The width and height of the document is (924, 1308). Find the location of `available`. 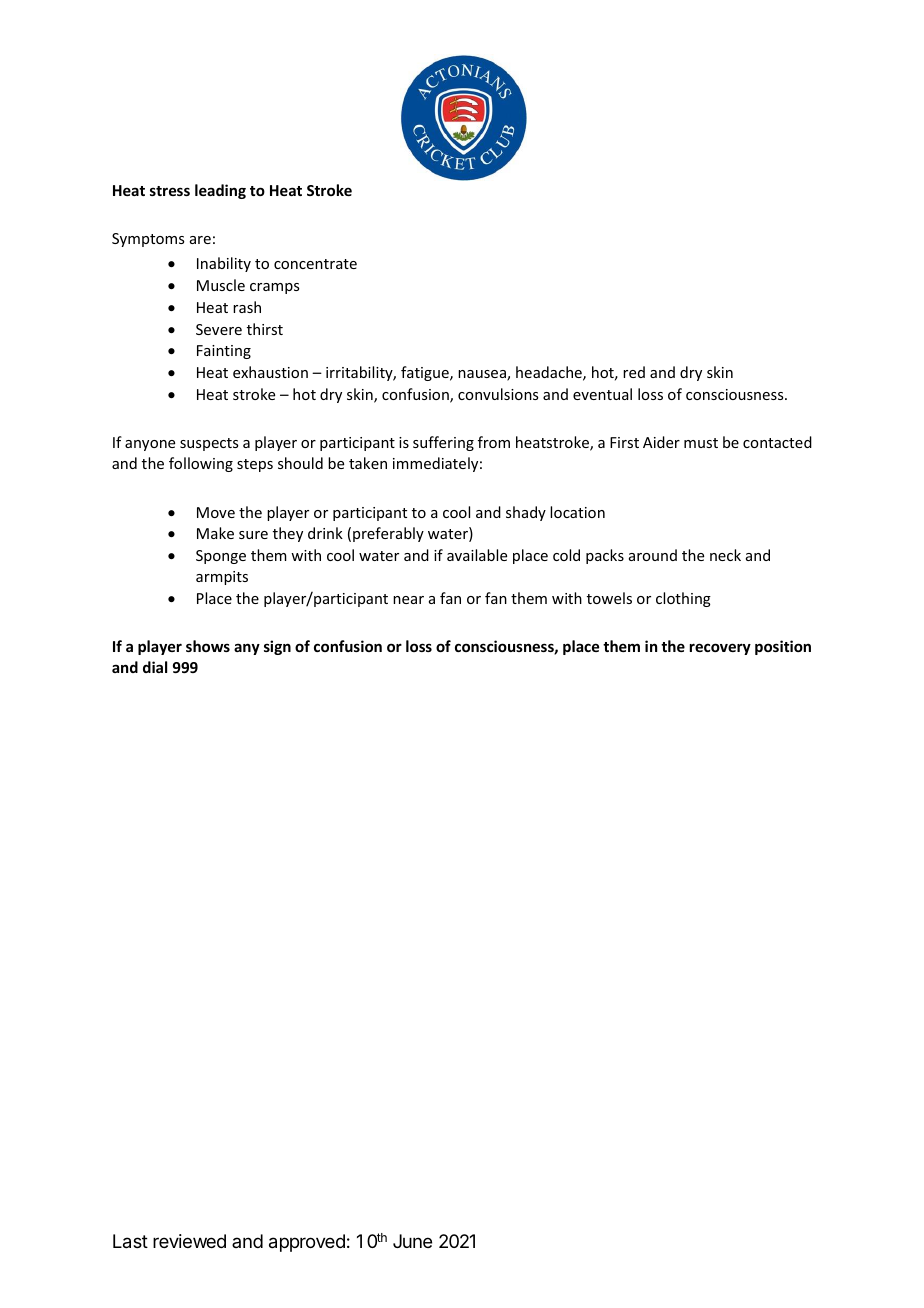

available is located at coordinates (477, 555).
